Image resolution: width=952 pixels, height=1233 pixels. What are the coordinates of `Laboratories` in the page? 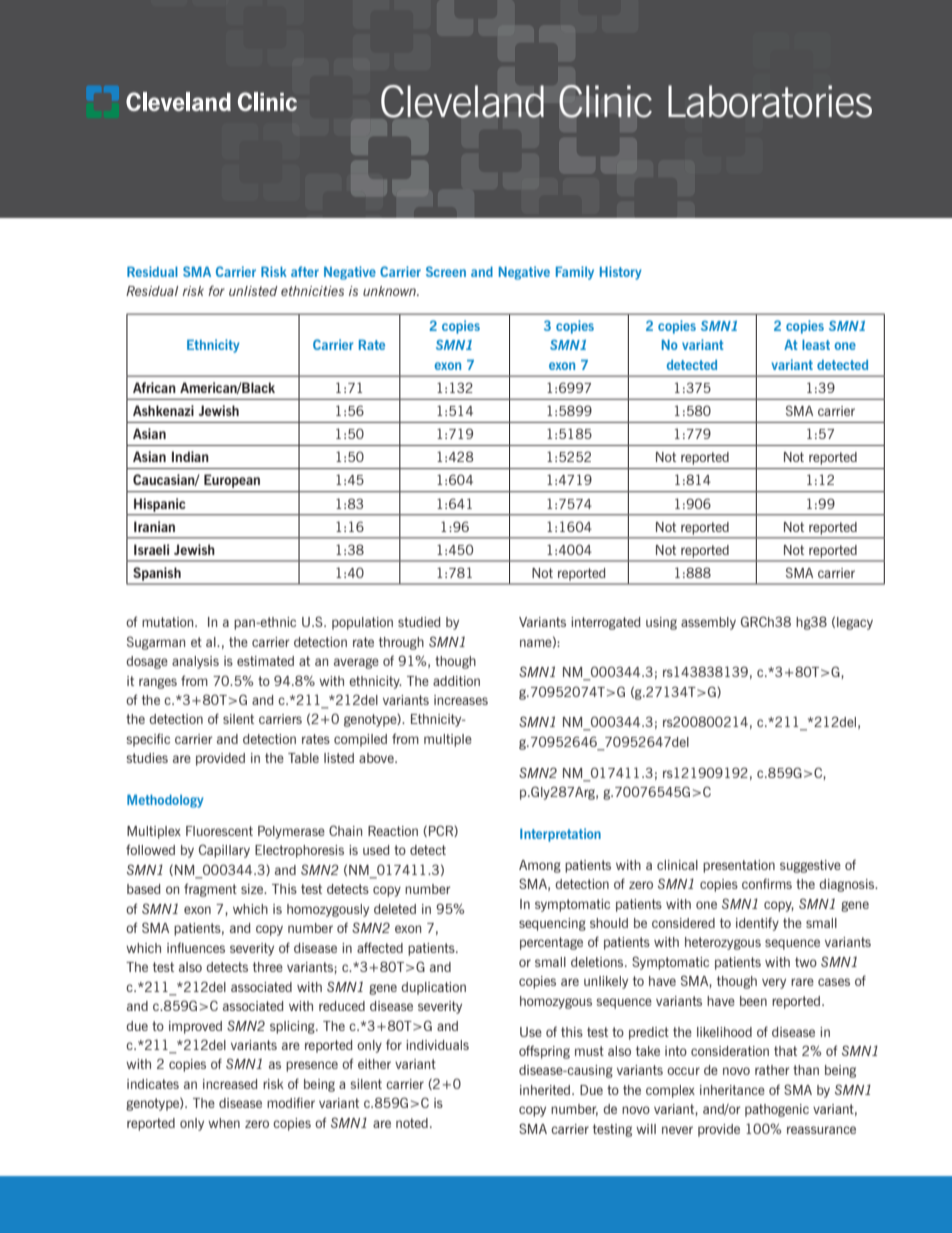 It's located at (770, 101).
